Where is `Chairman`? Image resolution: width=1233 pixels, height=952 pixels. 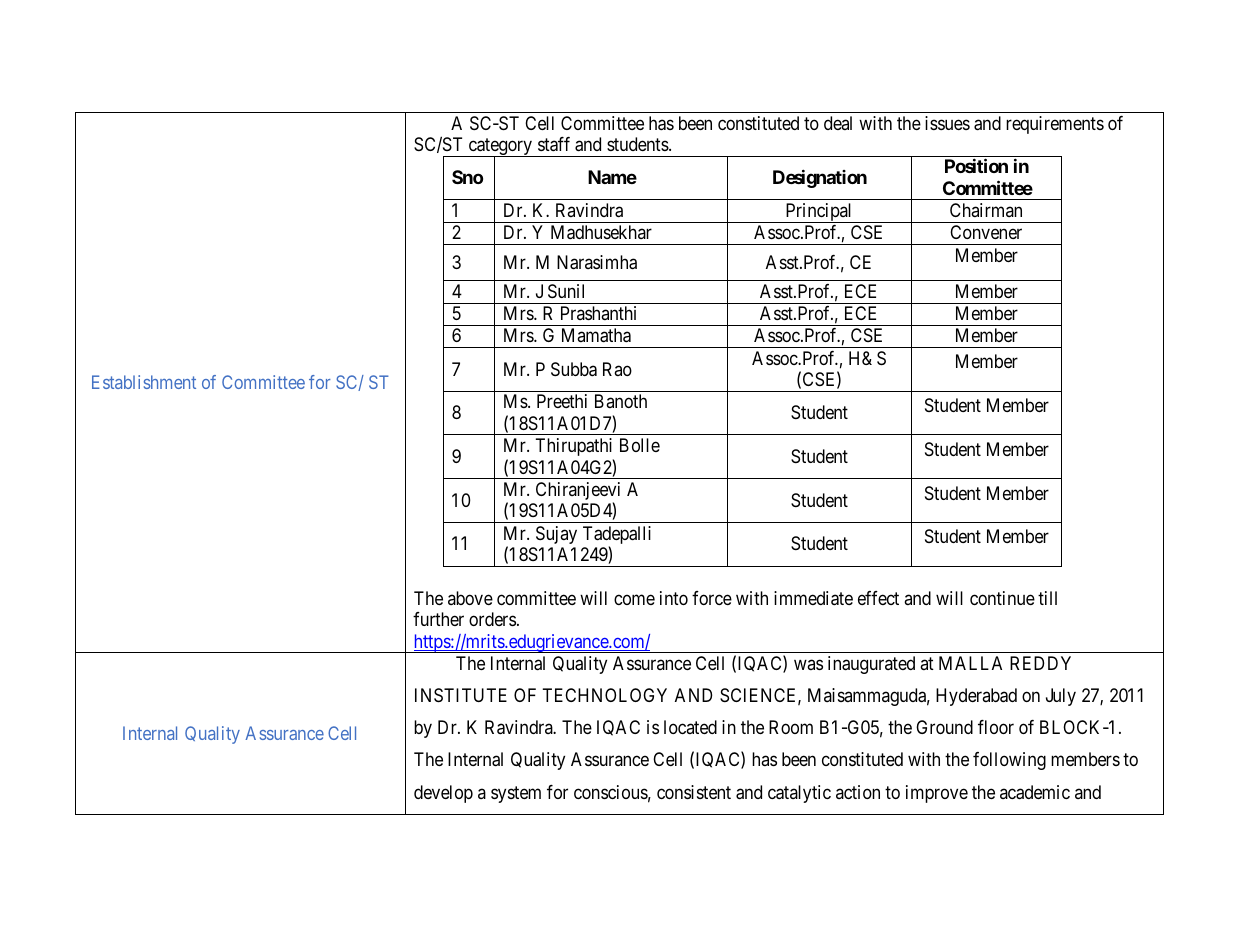
Chairman is located at coordinates (986, 210).
